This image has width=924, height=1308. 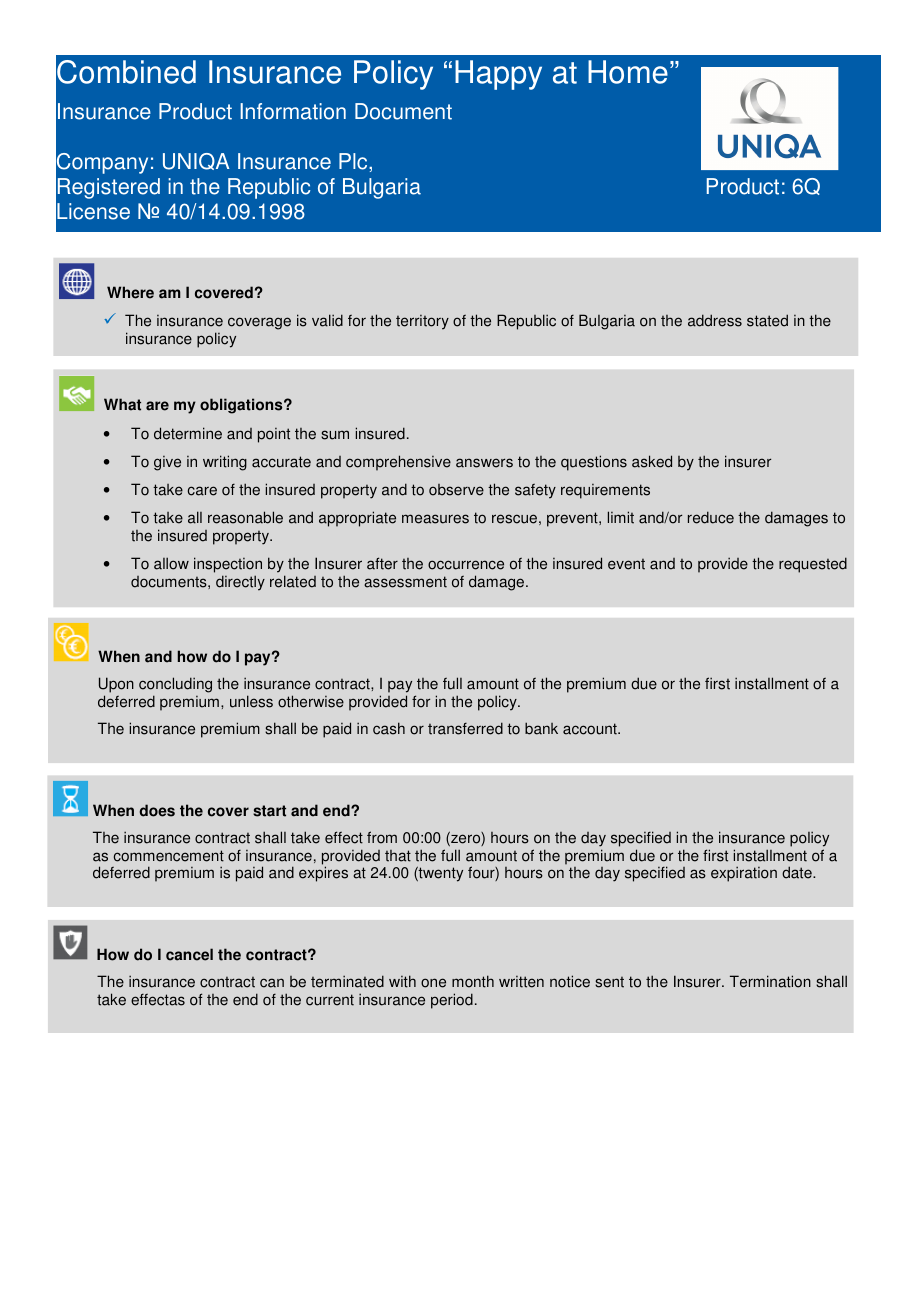 I want to click on territory, so click(x=422, y=322).
